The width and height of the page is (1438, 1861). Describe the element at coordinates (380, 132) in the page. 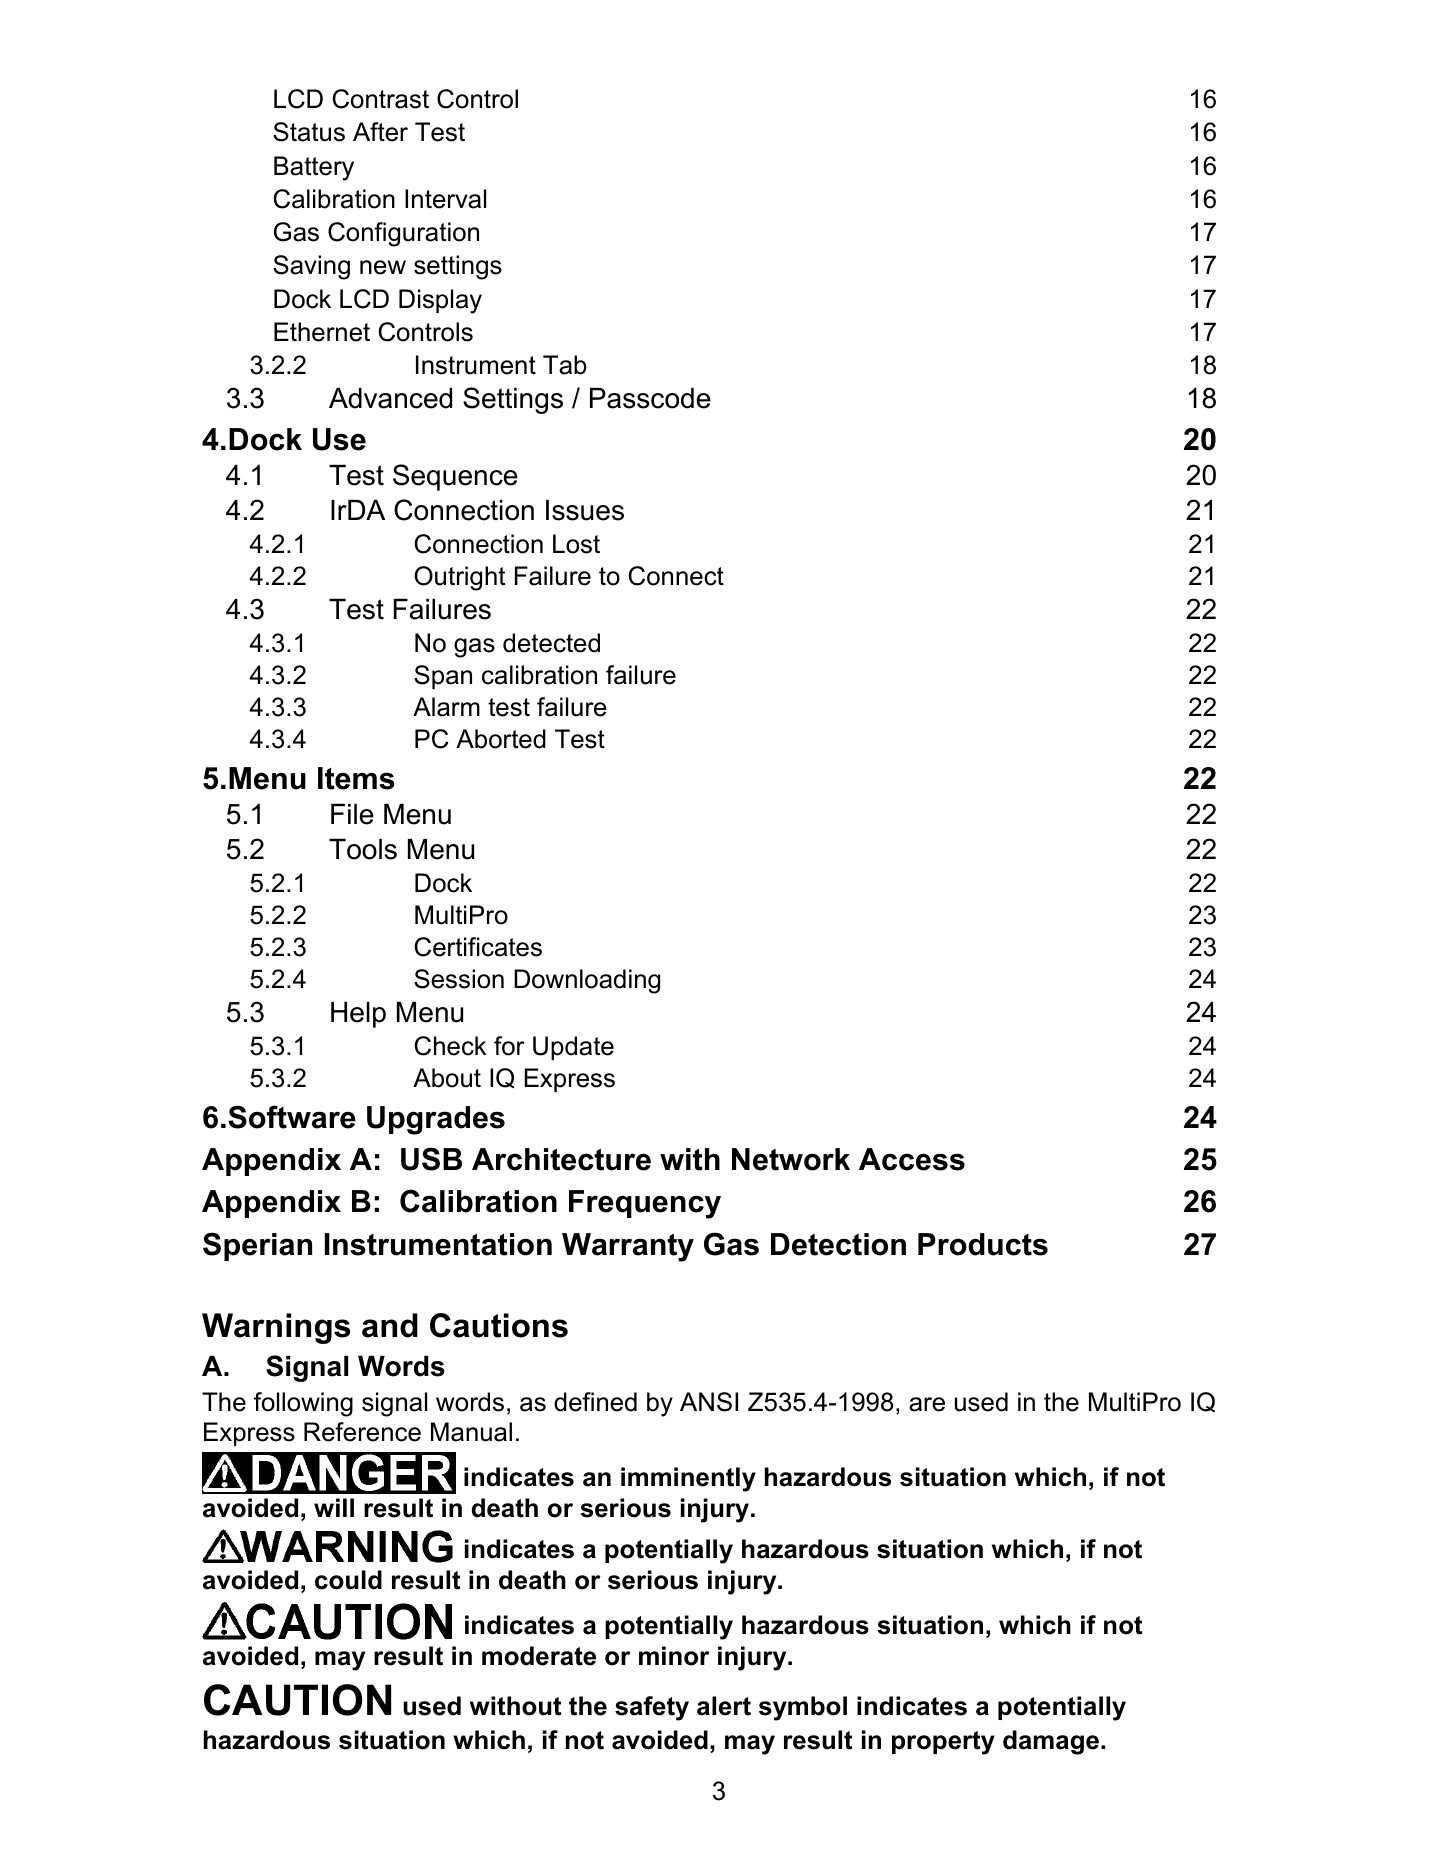

I see `After` at that location.
